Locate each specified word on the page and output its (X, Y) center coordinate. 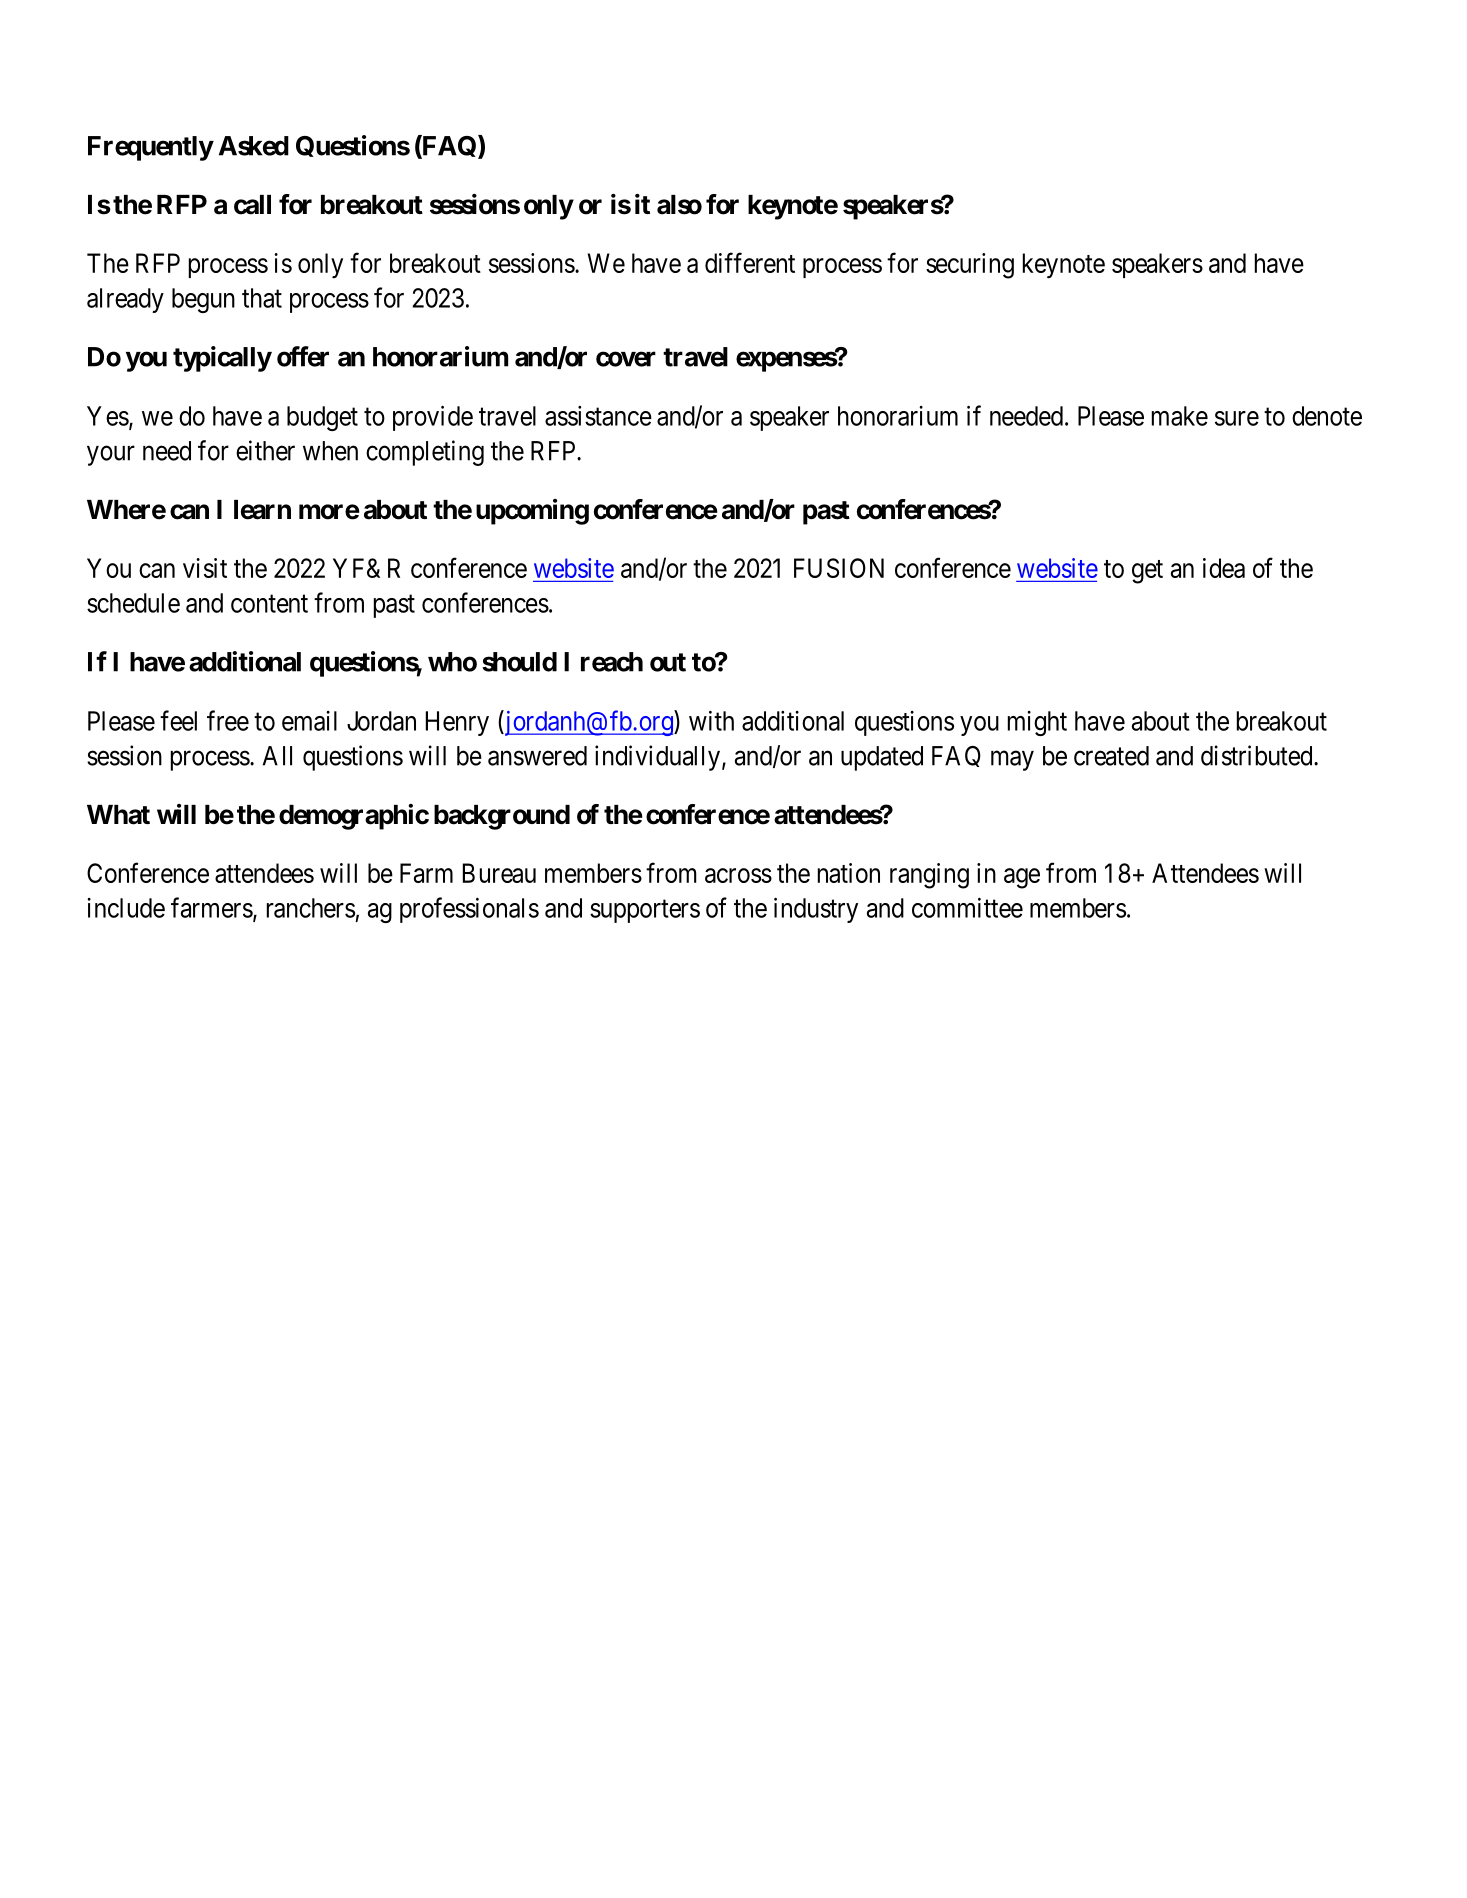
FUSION (839, 568)
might (1037, 723)
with (711, 721)
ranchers (311, 908)
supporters (645, 911)
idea (1224, 568)
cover (626, 359)
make (1180, 416)
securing (970, 266)
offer (303, 356)
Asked (254, 146)
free (228, 720)
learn (262, 510)
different (750, 262)
